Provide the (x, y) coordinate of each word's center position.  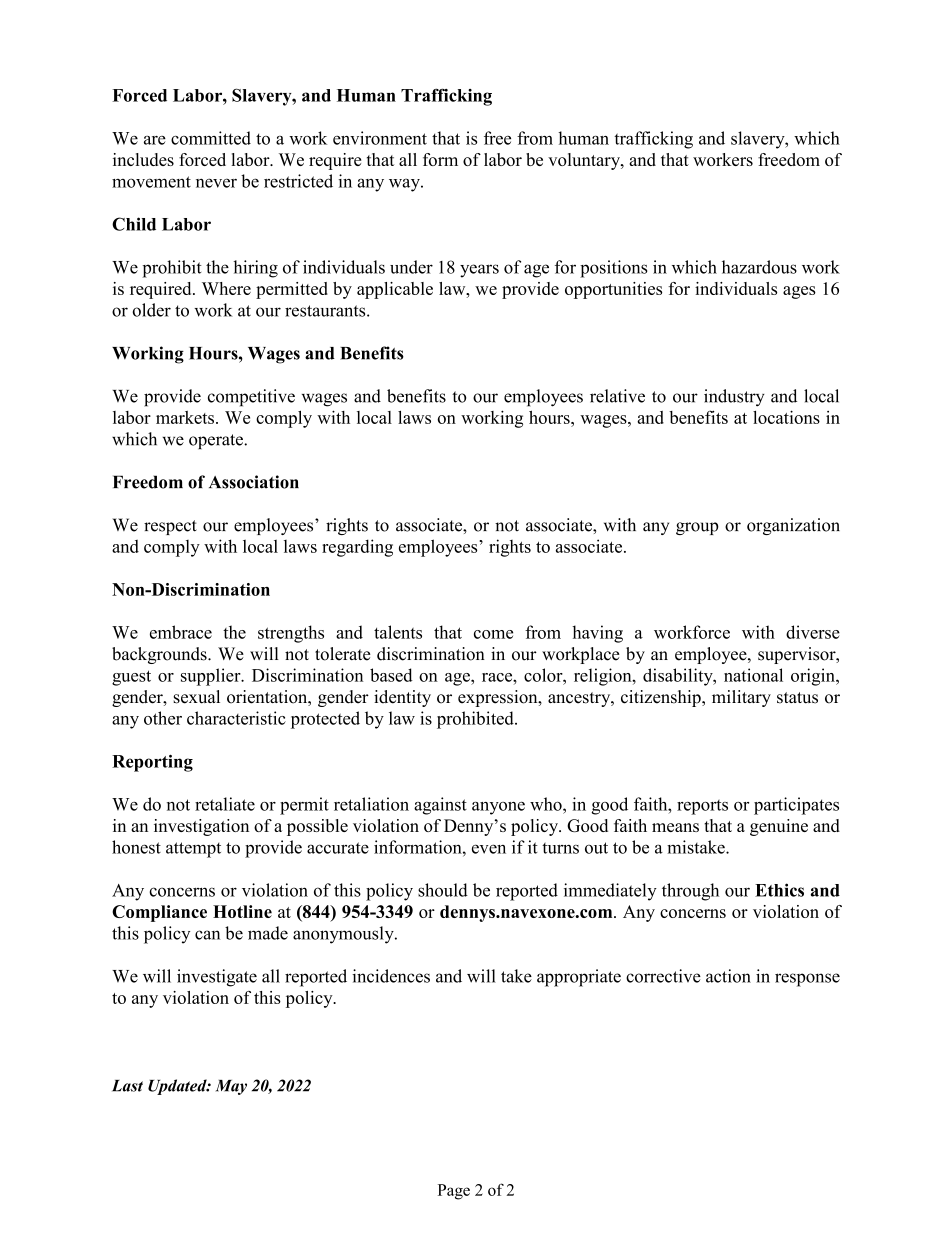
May (231, 1087)
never (216, 183)
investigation (201, 827)
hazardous (759, 267)
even (489, 849)
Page (454, 1192)
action (728, 976)
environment (380, 138)
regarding (357, 548)
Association (254, 482)
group (697, 528)
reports (702, 807)
